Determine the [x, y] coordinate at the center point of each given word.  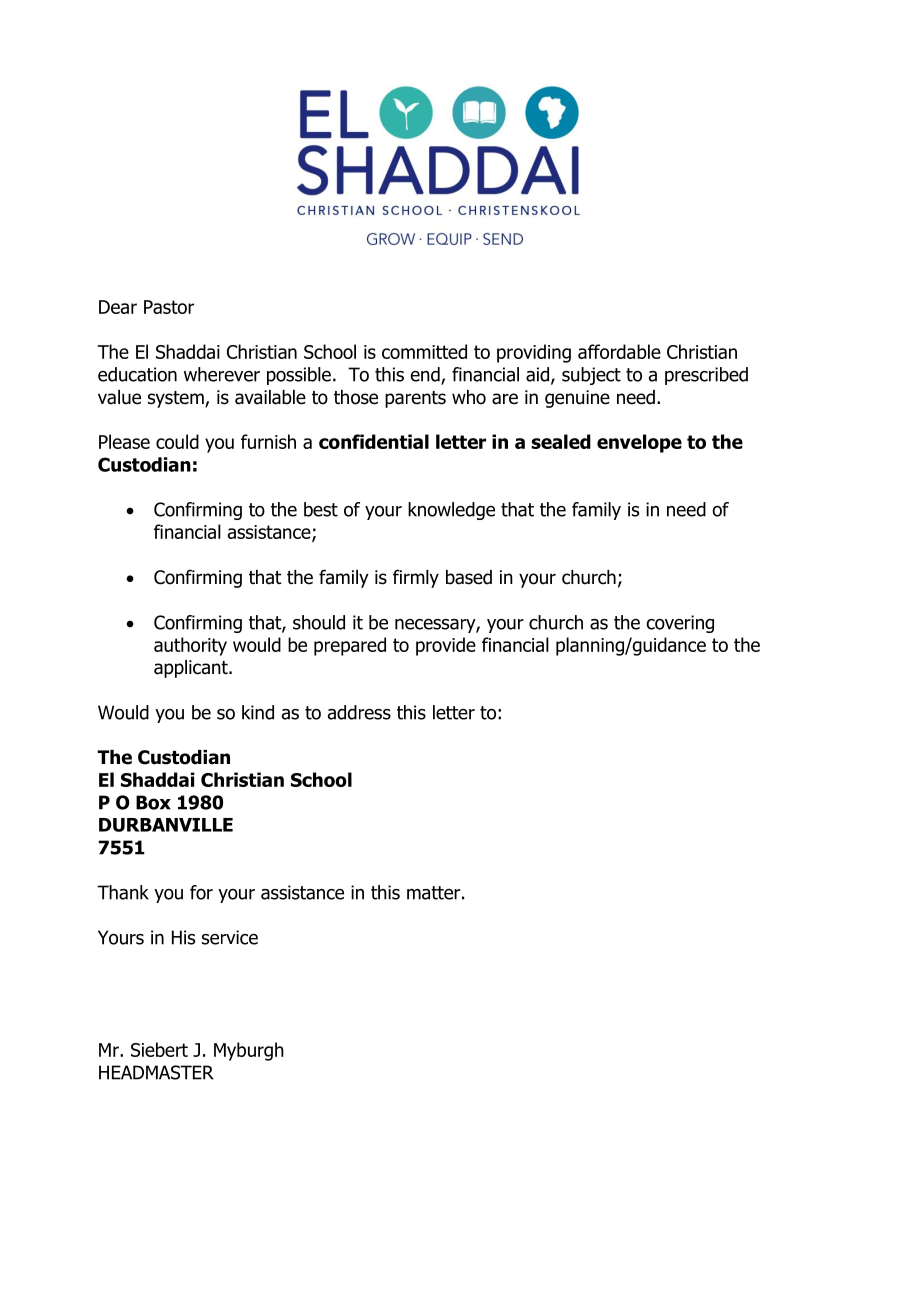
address [359, 712]
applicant [192, 669]
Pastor [169, 307]
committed [424, 351]
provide [446, 646]
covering [680, 624]
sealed [561, 441]
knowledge [451, 511]
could [177, 441]
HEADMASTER [156, 1072]
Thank [123, 892]
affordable [619, 351]
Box [153, 802]
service [230, 937]
